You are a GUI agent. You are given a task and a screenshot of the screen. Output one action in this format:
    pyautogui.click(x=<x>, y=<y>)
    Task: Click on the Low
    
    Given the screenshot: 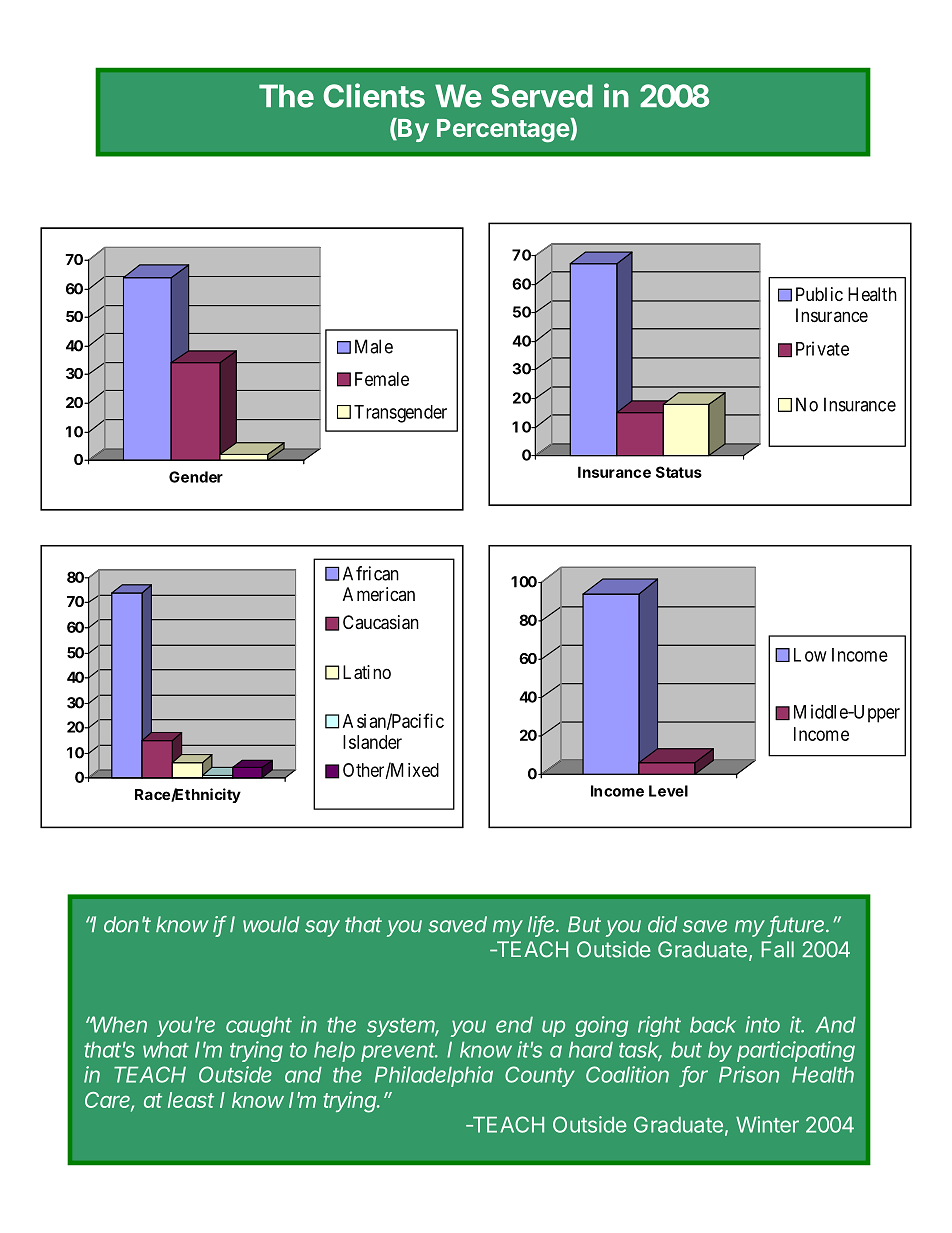 What is the action you would take?
    pyautogui.click(x=810, y=655)
